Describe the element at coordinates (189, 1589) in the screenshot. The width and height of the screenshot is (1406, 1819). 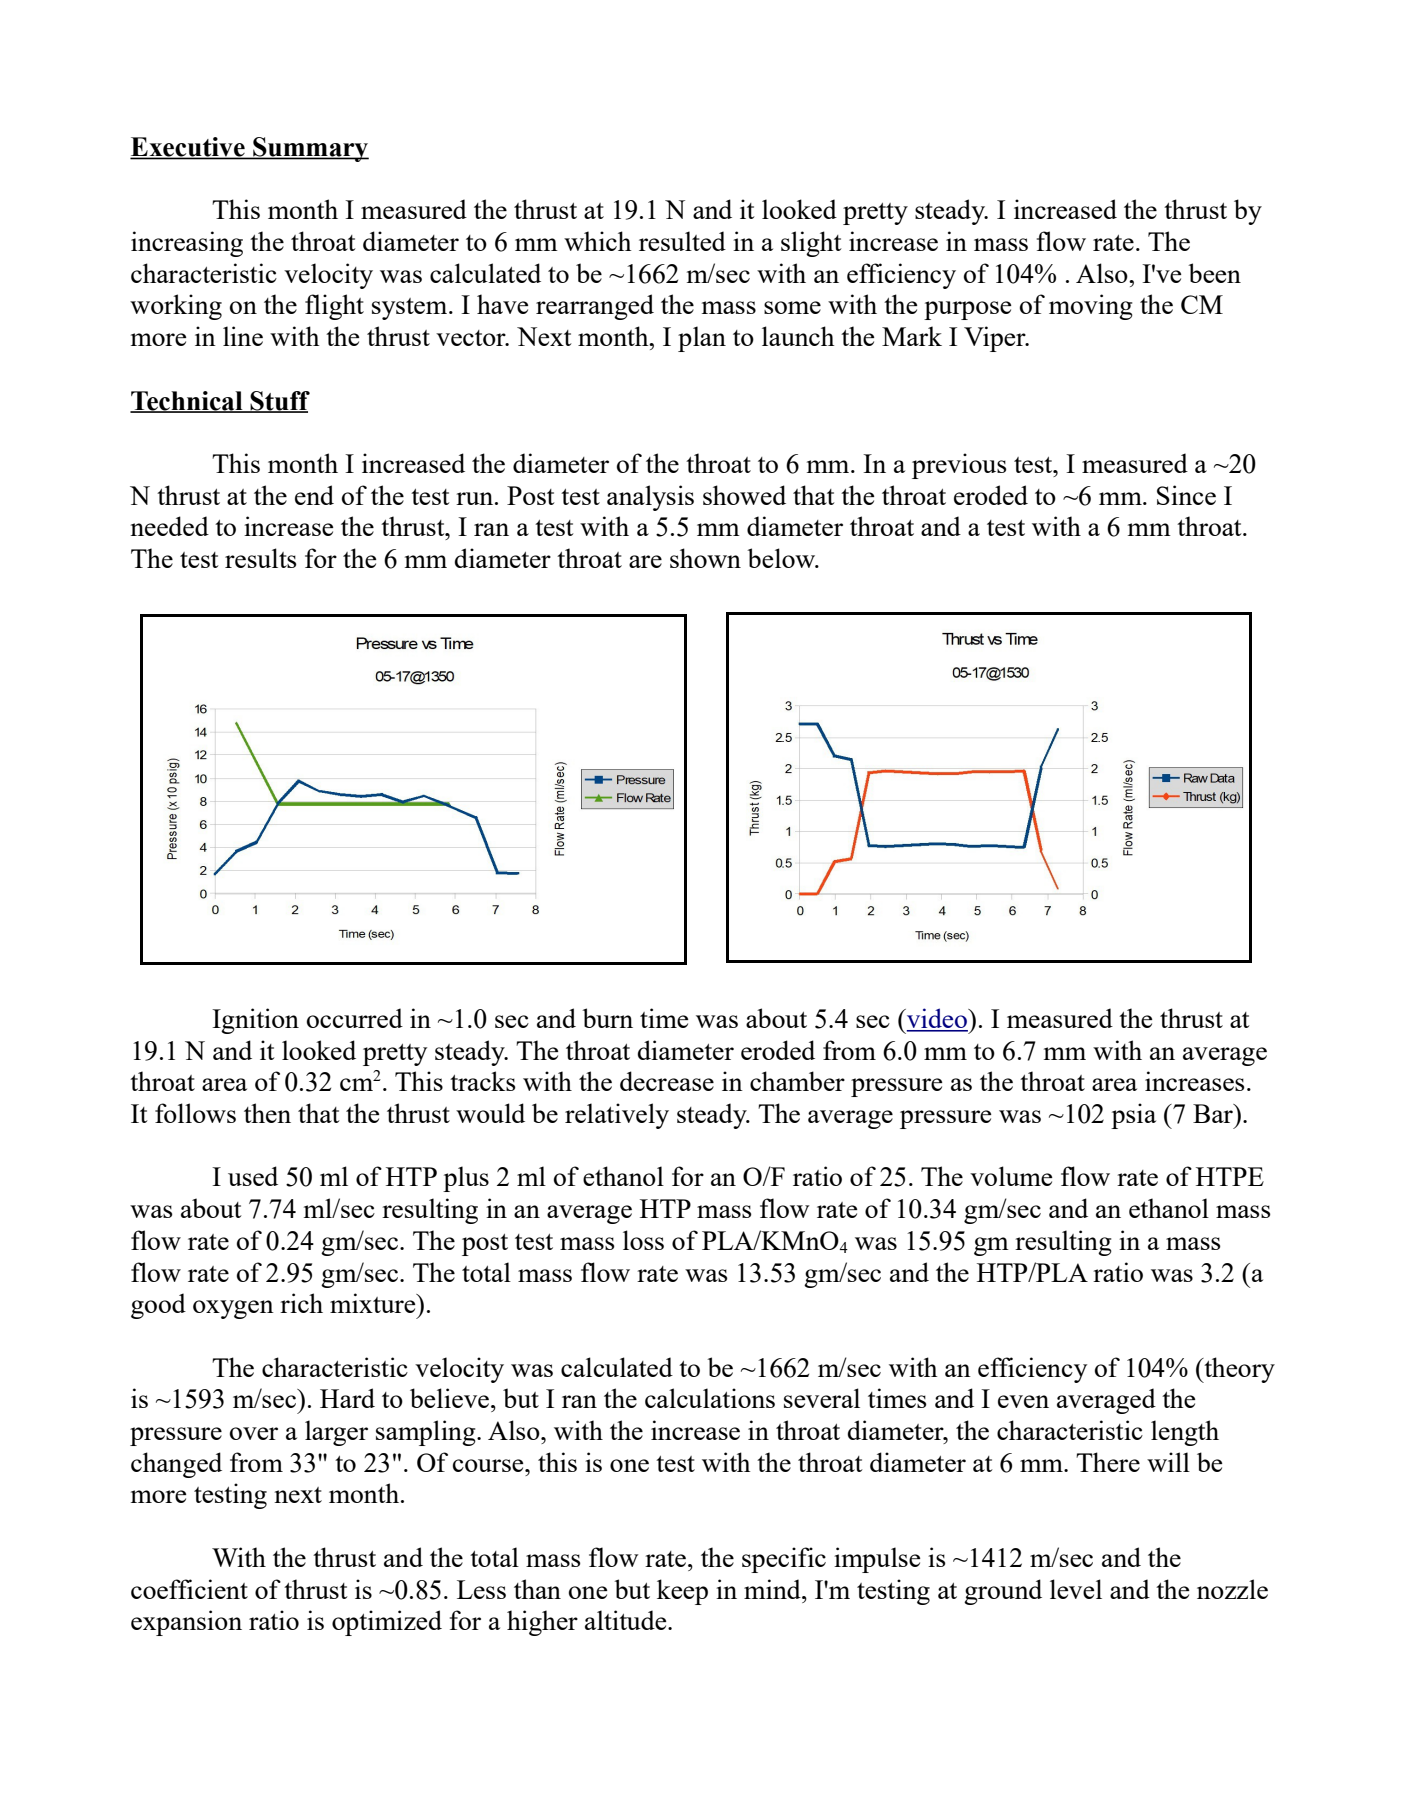
I see `coefficient` at that location.
